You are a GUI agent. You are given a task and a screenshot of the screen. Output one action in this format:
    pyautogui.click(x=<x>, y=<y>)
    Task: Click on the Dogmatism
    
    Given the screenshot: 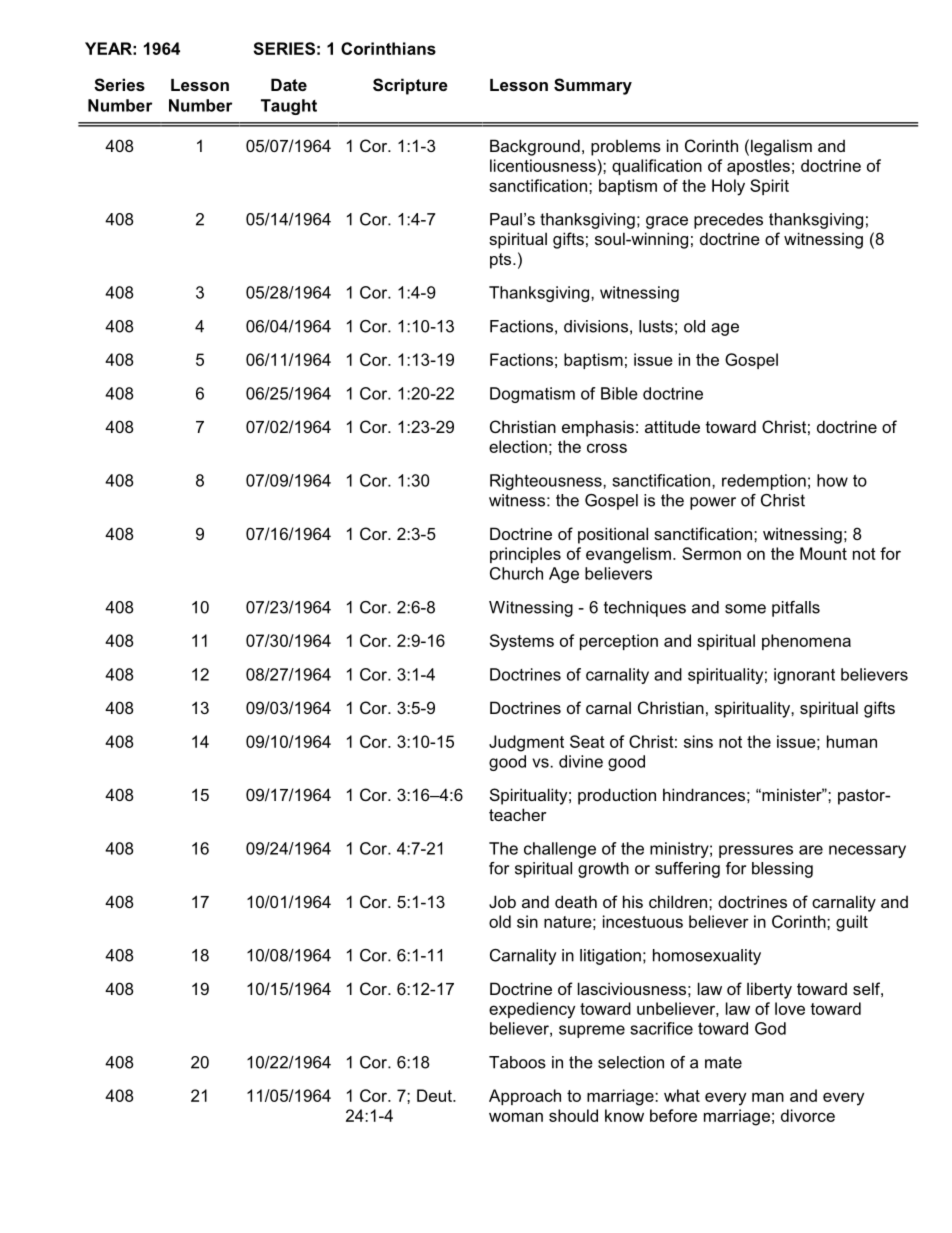 What is the action you would take?
    pyautogui.click(x=532, y=395)
